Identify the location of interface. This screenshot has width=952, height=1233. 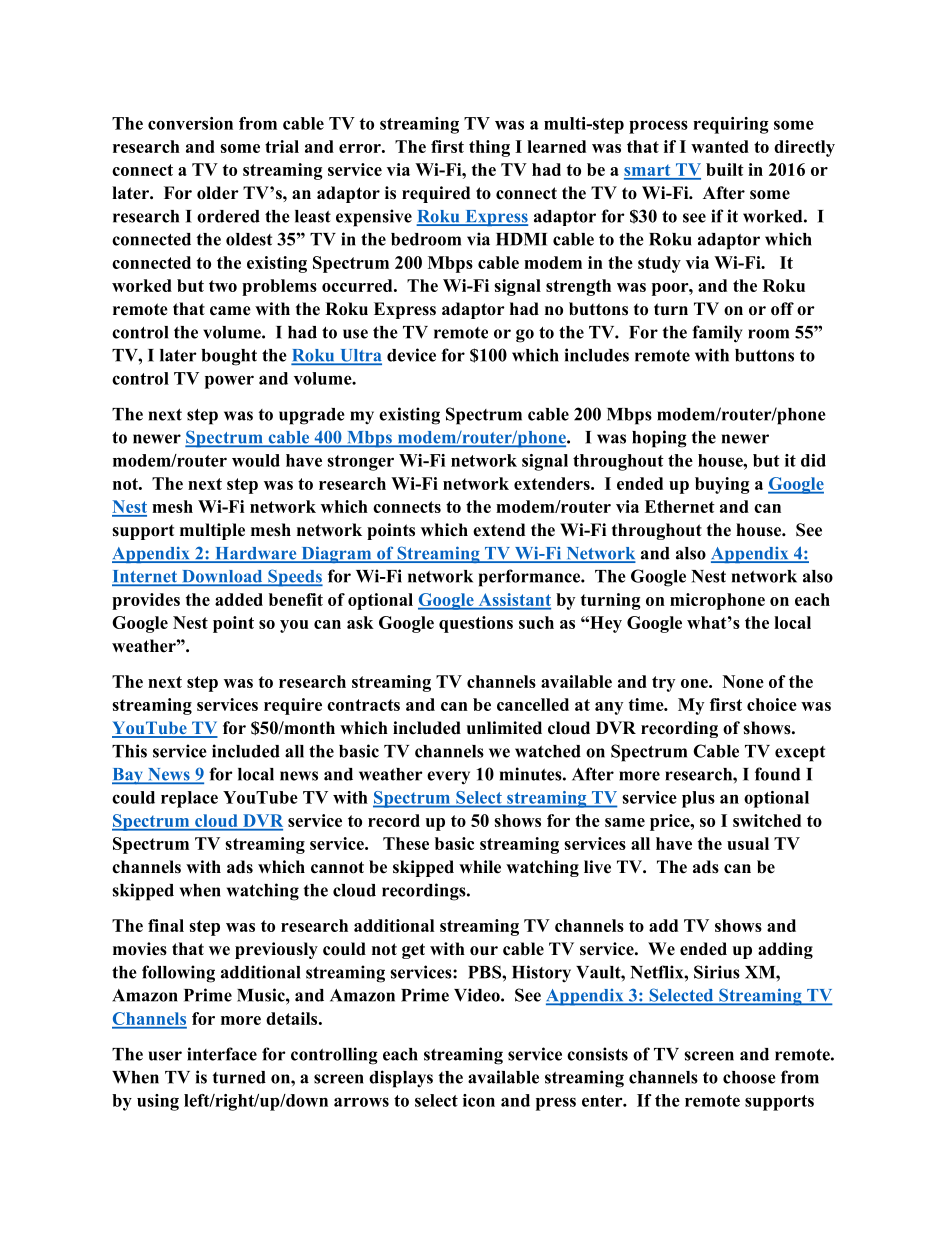
(222, 1054).
